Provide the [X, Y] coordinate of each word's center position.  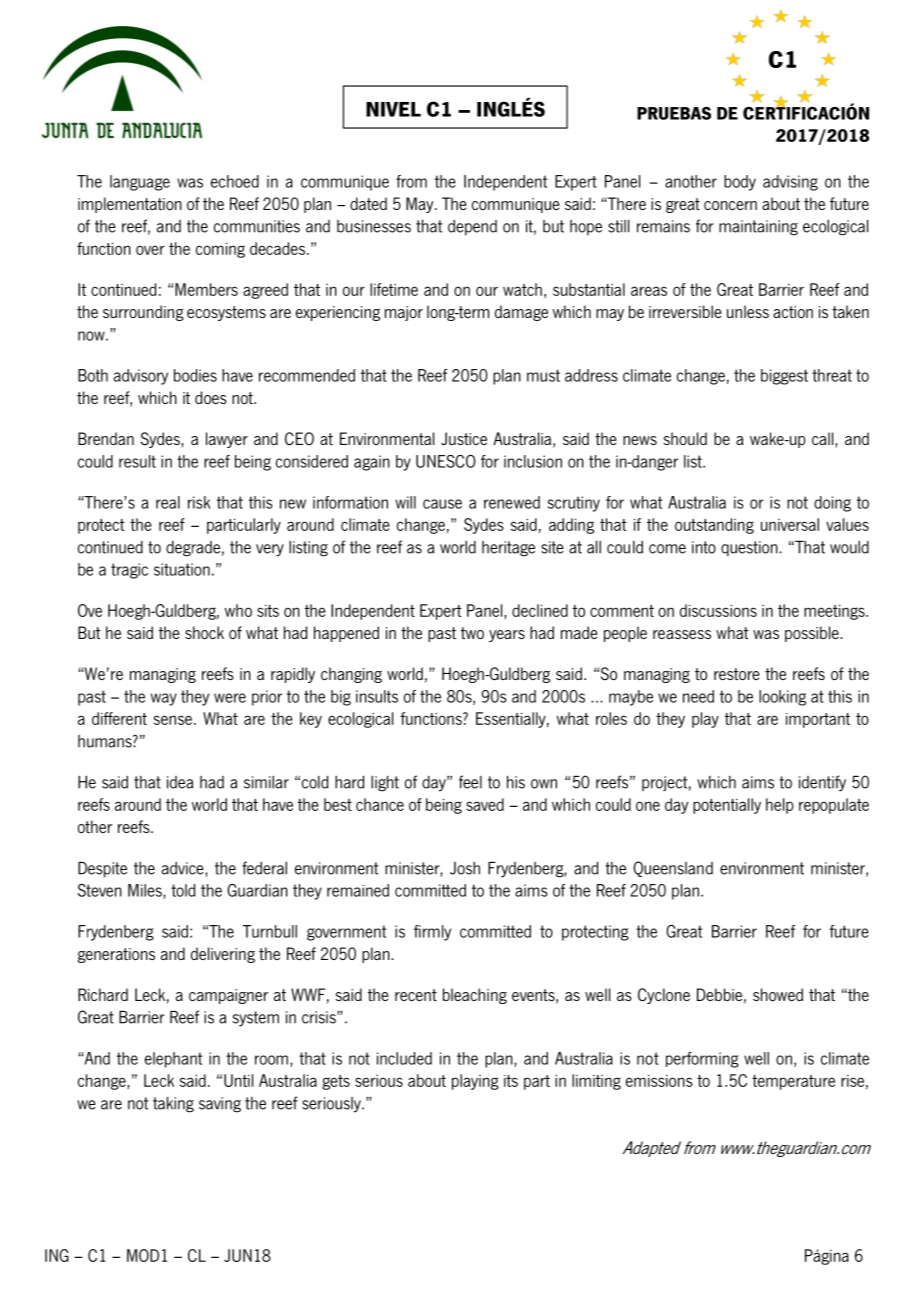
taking [173, 1105]
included [404, 1058]
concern [730, 205]
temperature [793, 1082]
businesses [374, 226]
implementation [130, 205]
